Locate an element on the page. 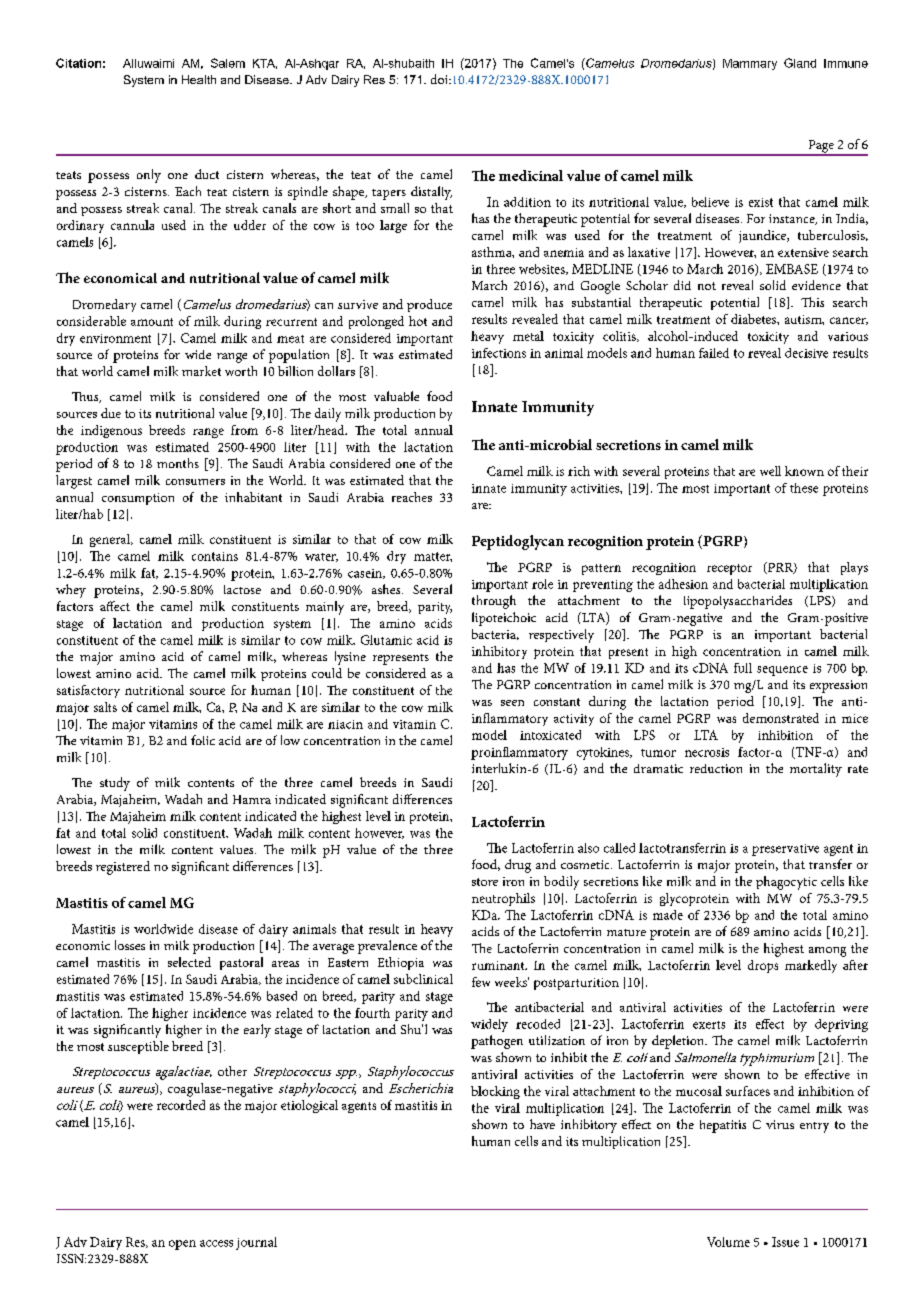 The image size is (924, 1308). through is located at coordinates (494, 602).
